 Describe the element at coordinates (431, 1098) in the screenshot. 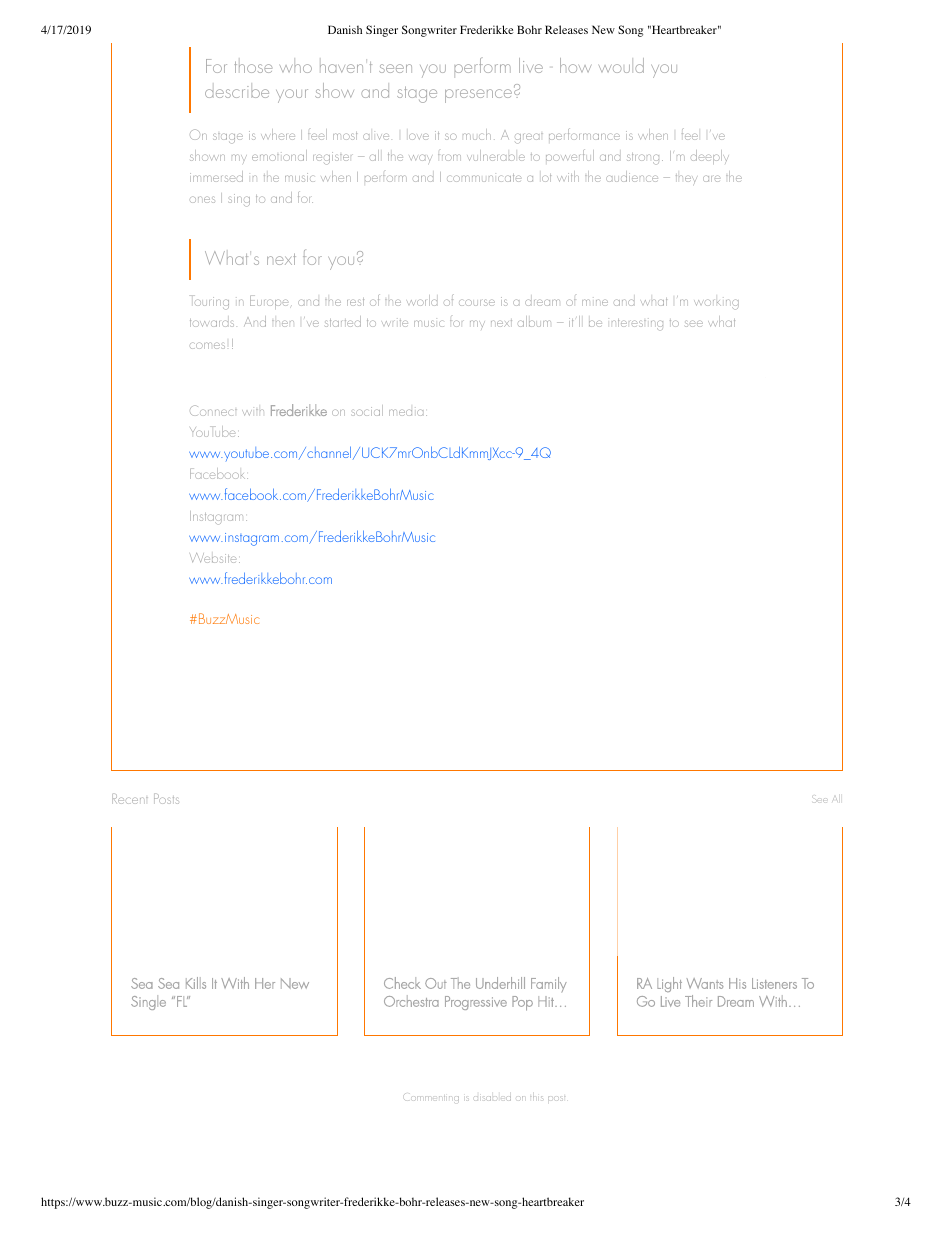

I see `Commenting` at that location.
